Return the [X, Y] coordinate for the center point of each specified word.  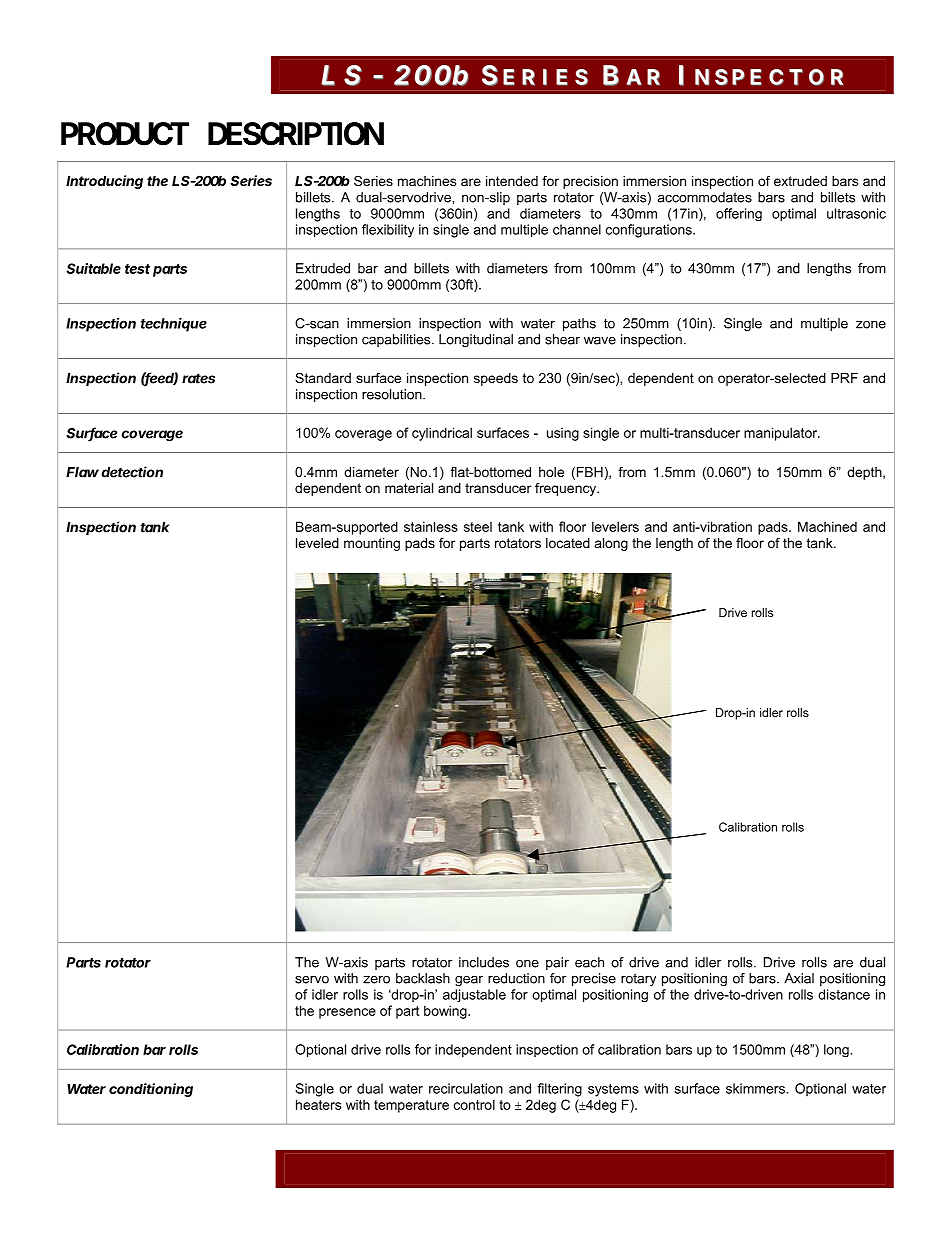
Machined [827, 526]
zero [376, 980]
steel [478, 527]
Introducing [104, 182]
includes [484, 962]
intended [512, 181]
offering [739, 214]
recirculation [466, 1088]
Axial [799, 978]
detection [132, 472]
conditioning [151, 1090]
